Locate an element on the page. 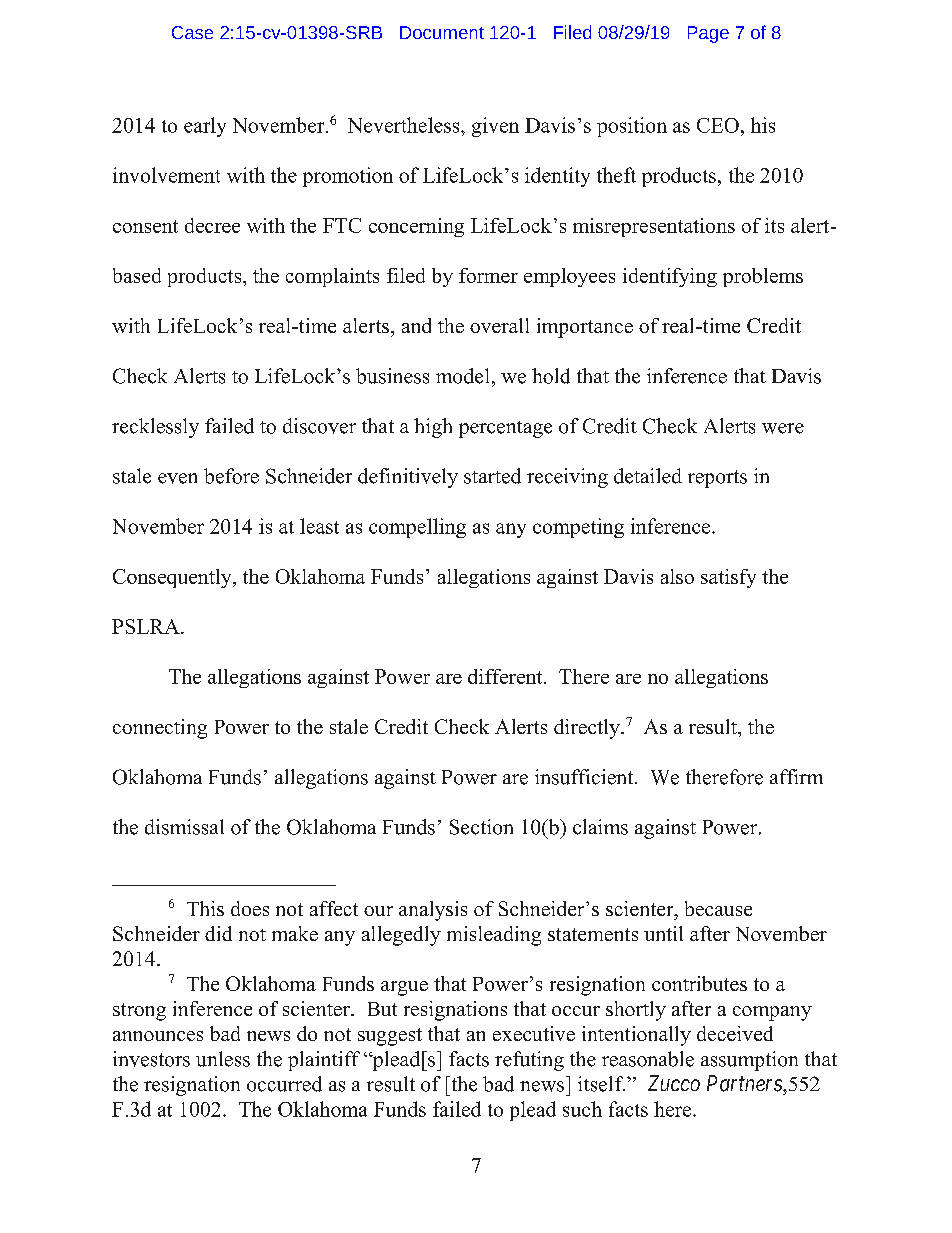 The height and width of the image is (1233, 952). Document is located at coordinates (442, 32).
